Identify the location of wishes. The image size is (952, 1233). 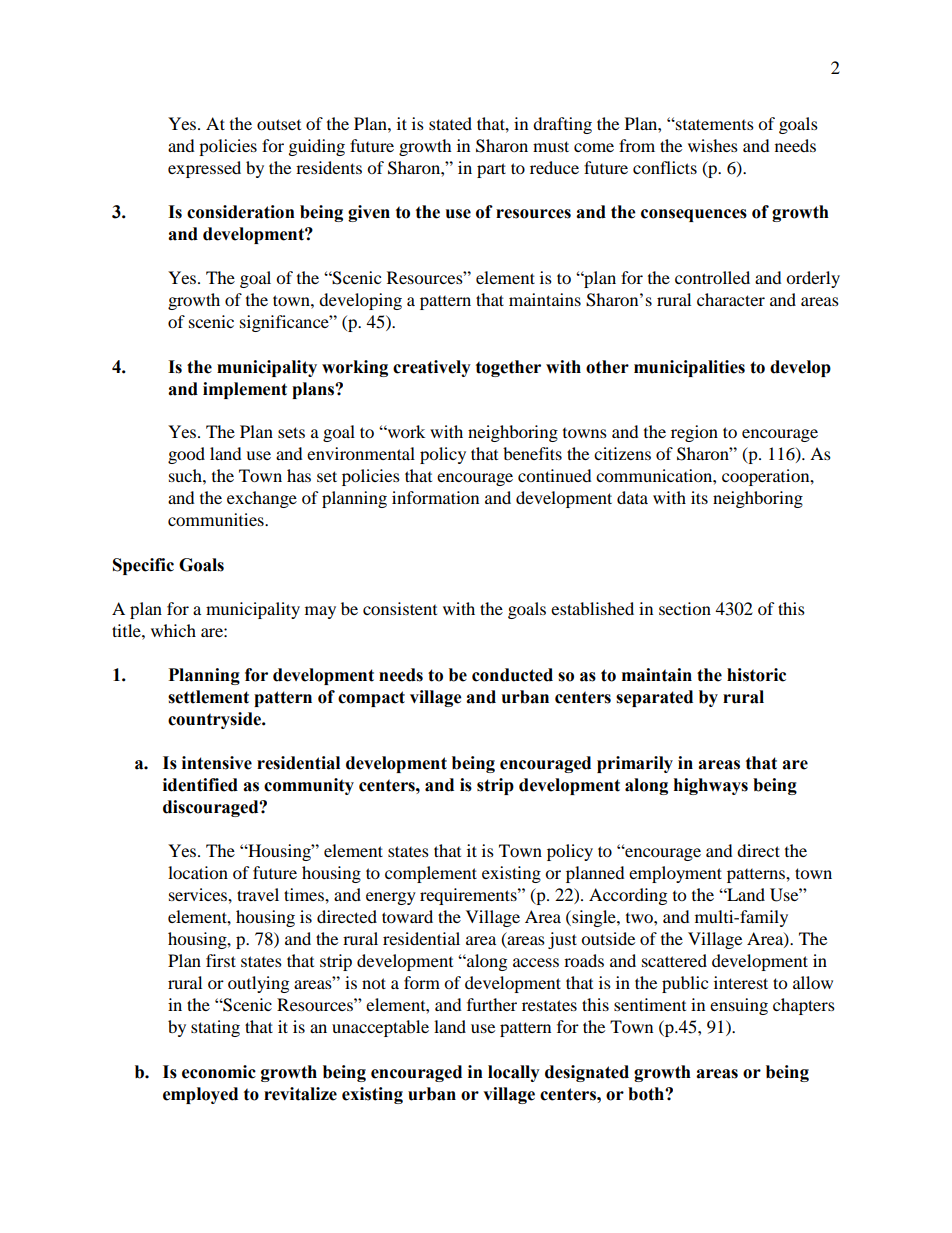
(713, 145).
